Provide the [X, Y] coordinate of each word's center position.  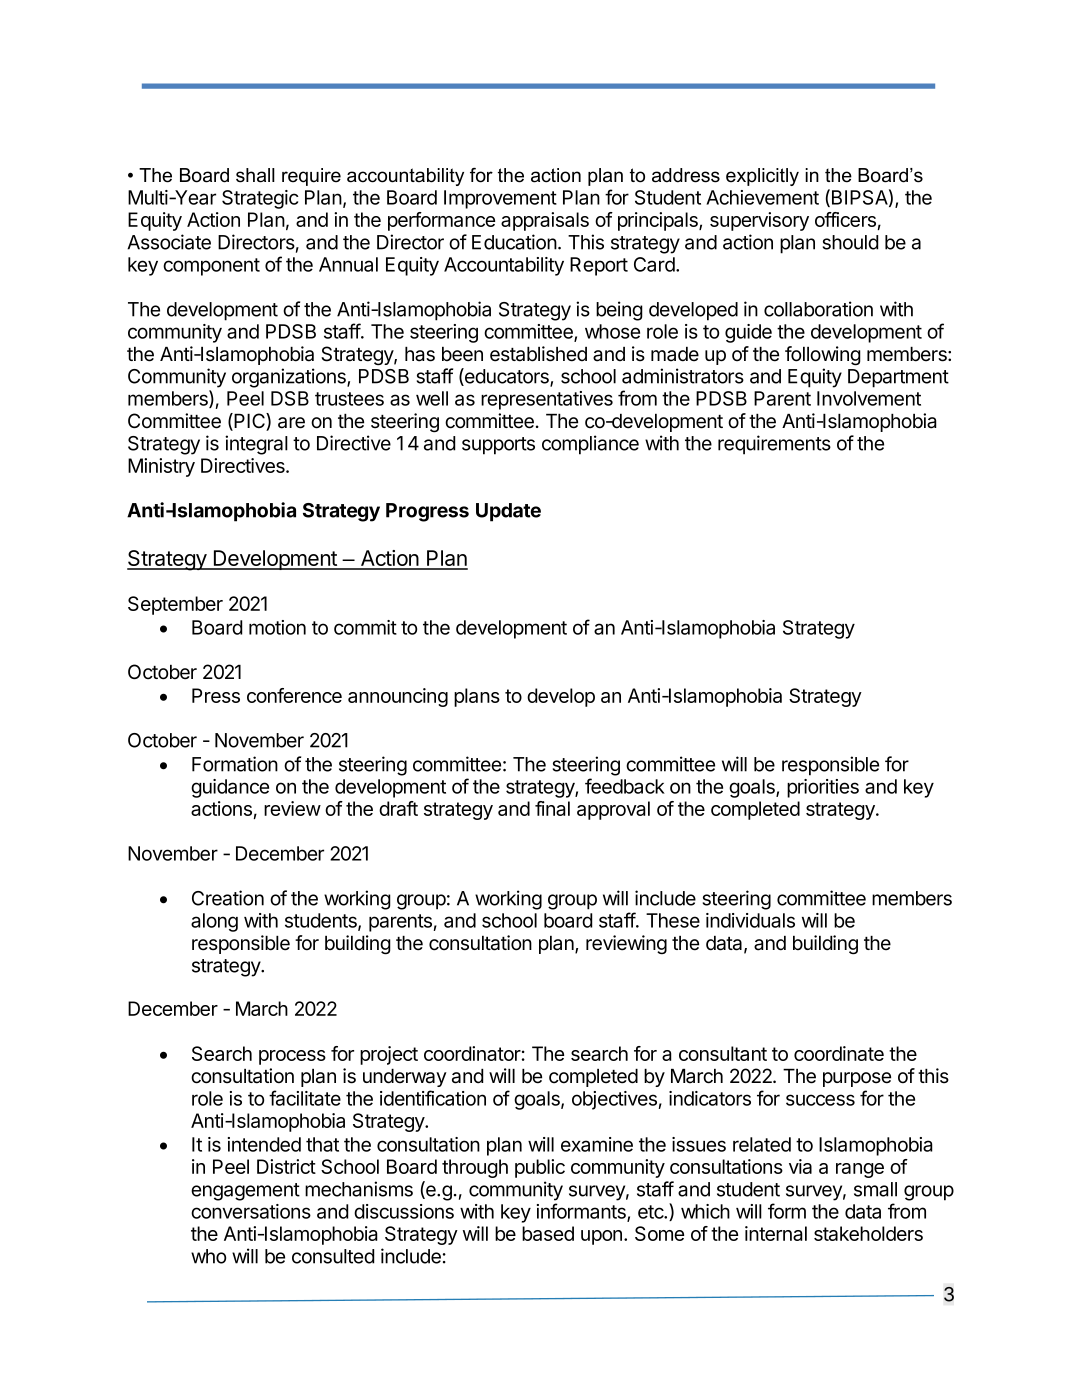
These [673, 920]
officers [845, 219]
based [548, 1233]
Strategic [260, 199]
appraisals [545, 221]
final [552, 808]
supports [498, 446]
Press [216, 695]
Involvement [869, 398]
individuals [750, 920]
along [214, 922]
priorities [823, 788]
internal [776, 1233]
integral [256, 445]
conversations [251, 1211]
